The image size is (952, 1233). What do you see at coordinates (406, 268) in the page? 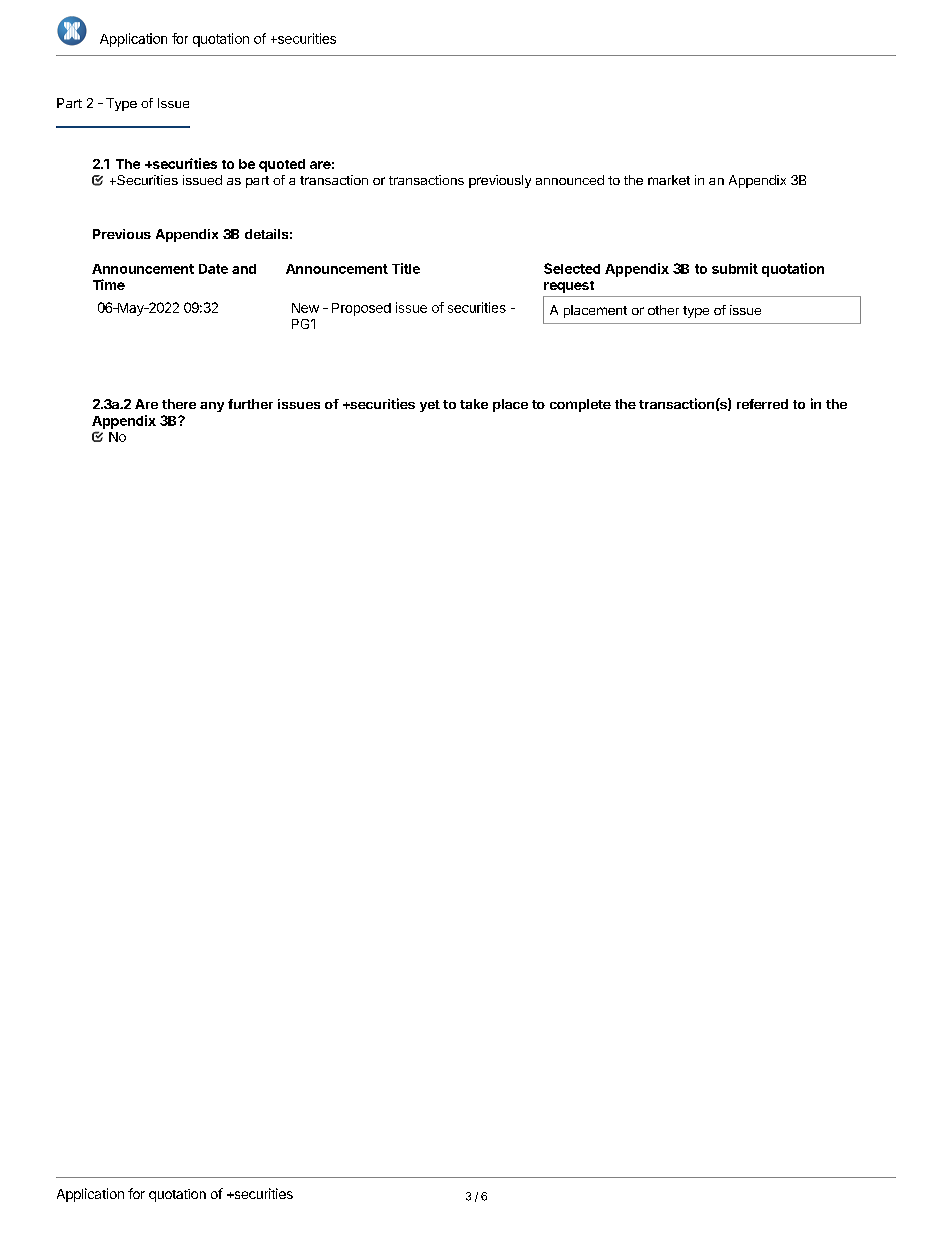
I see `Title` at bounding box center [406, 268].
